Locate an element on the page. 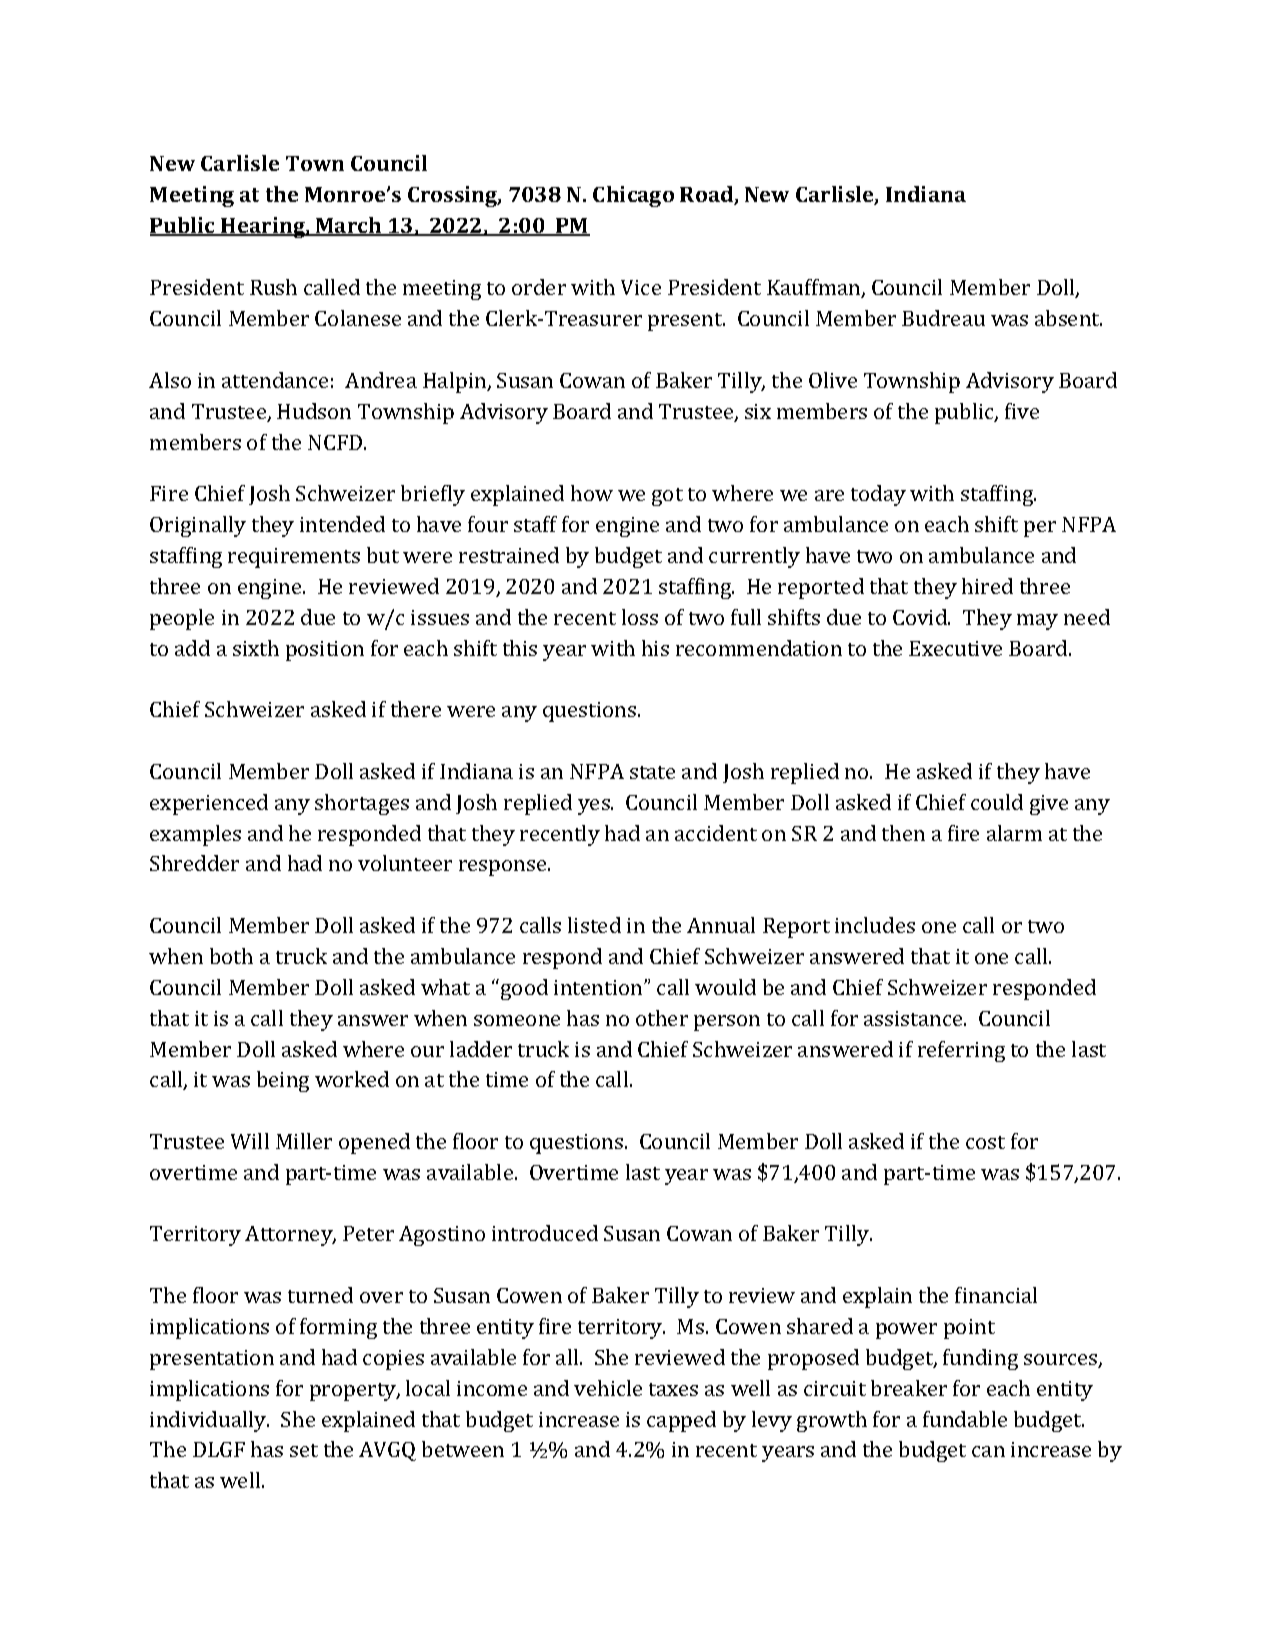  yes is located at coordinates (595, 807).
